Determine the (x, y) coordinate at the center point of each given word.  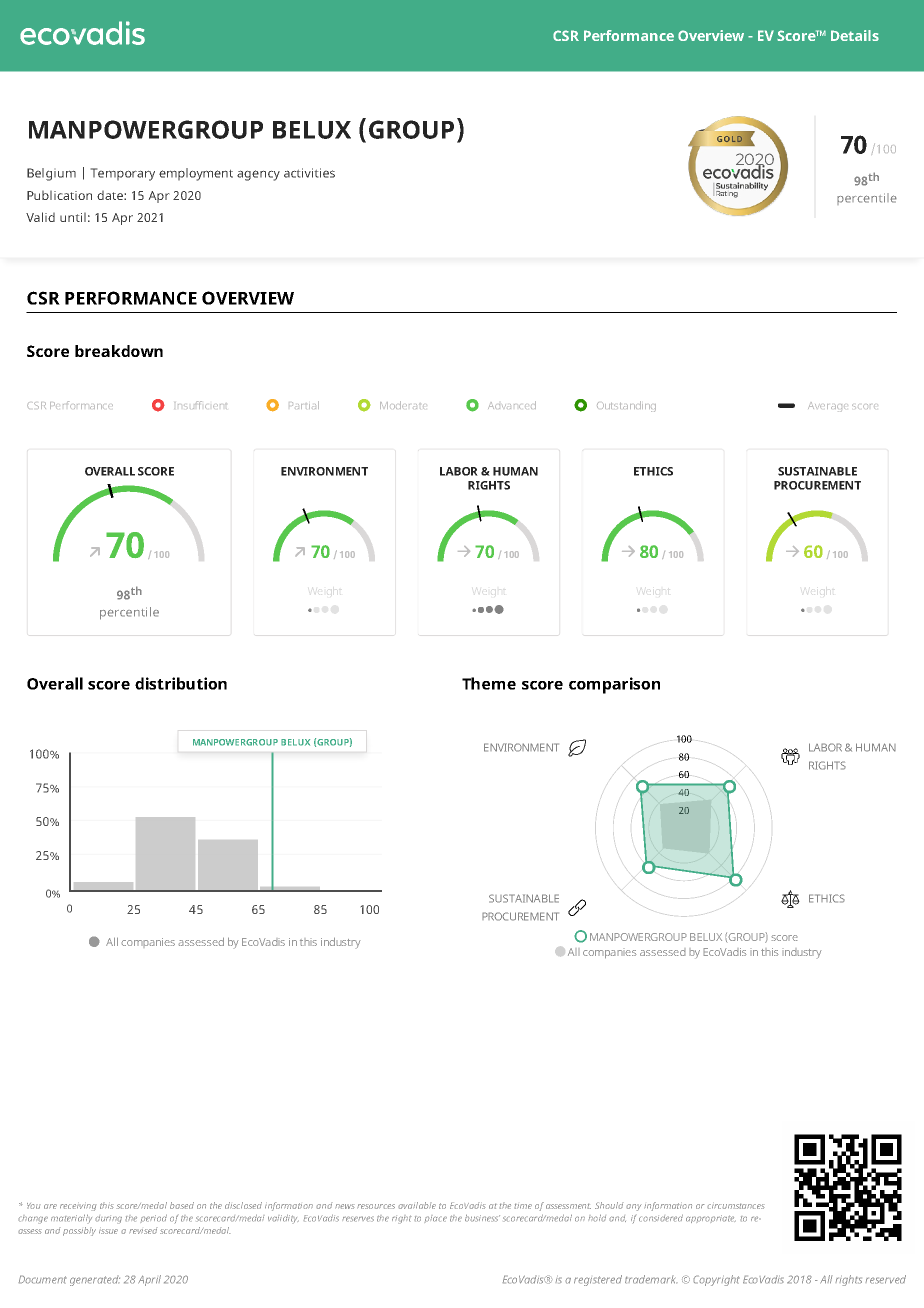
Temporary (122, 174)
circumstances (736, 1205)
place (435, 1219)
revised (143, 1230)
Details (855, 35)
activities (309, 173)
